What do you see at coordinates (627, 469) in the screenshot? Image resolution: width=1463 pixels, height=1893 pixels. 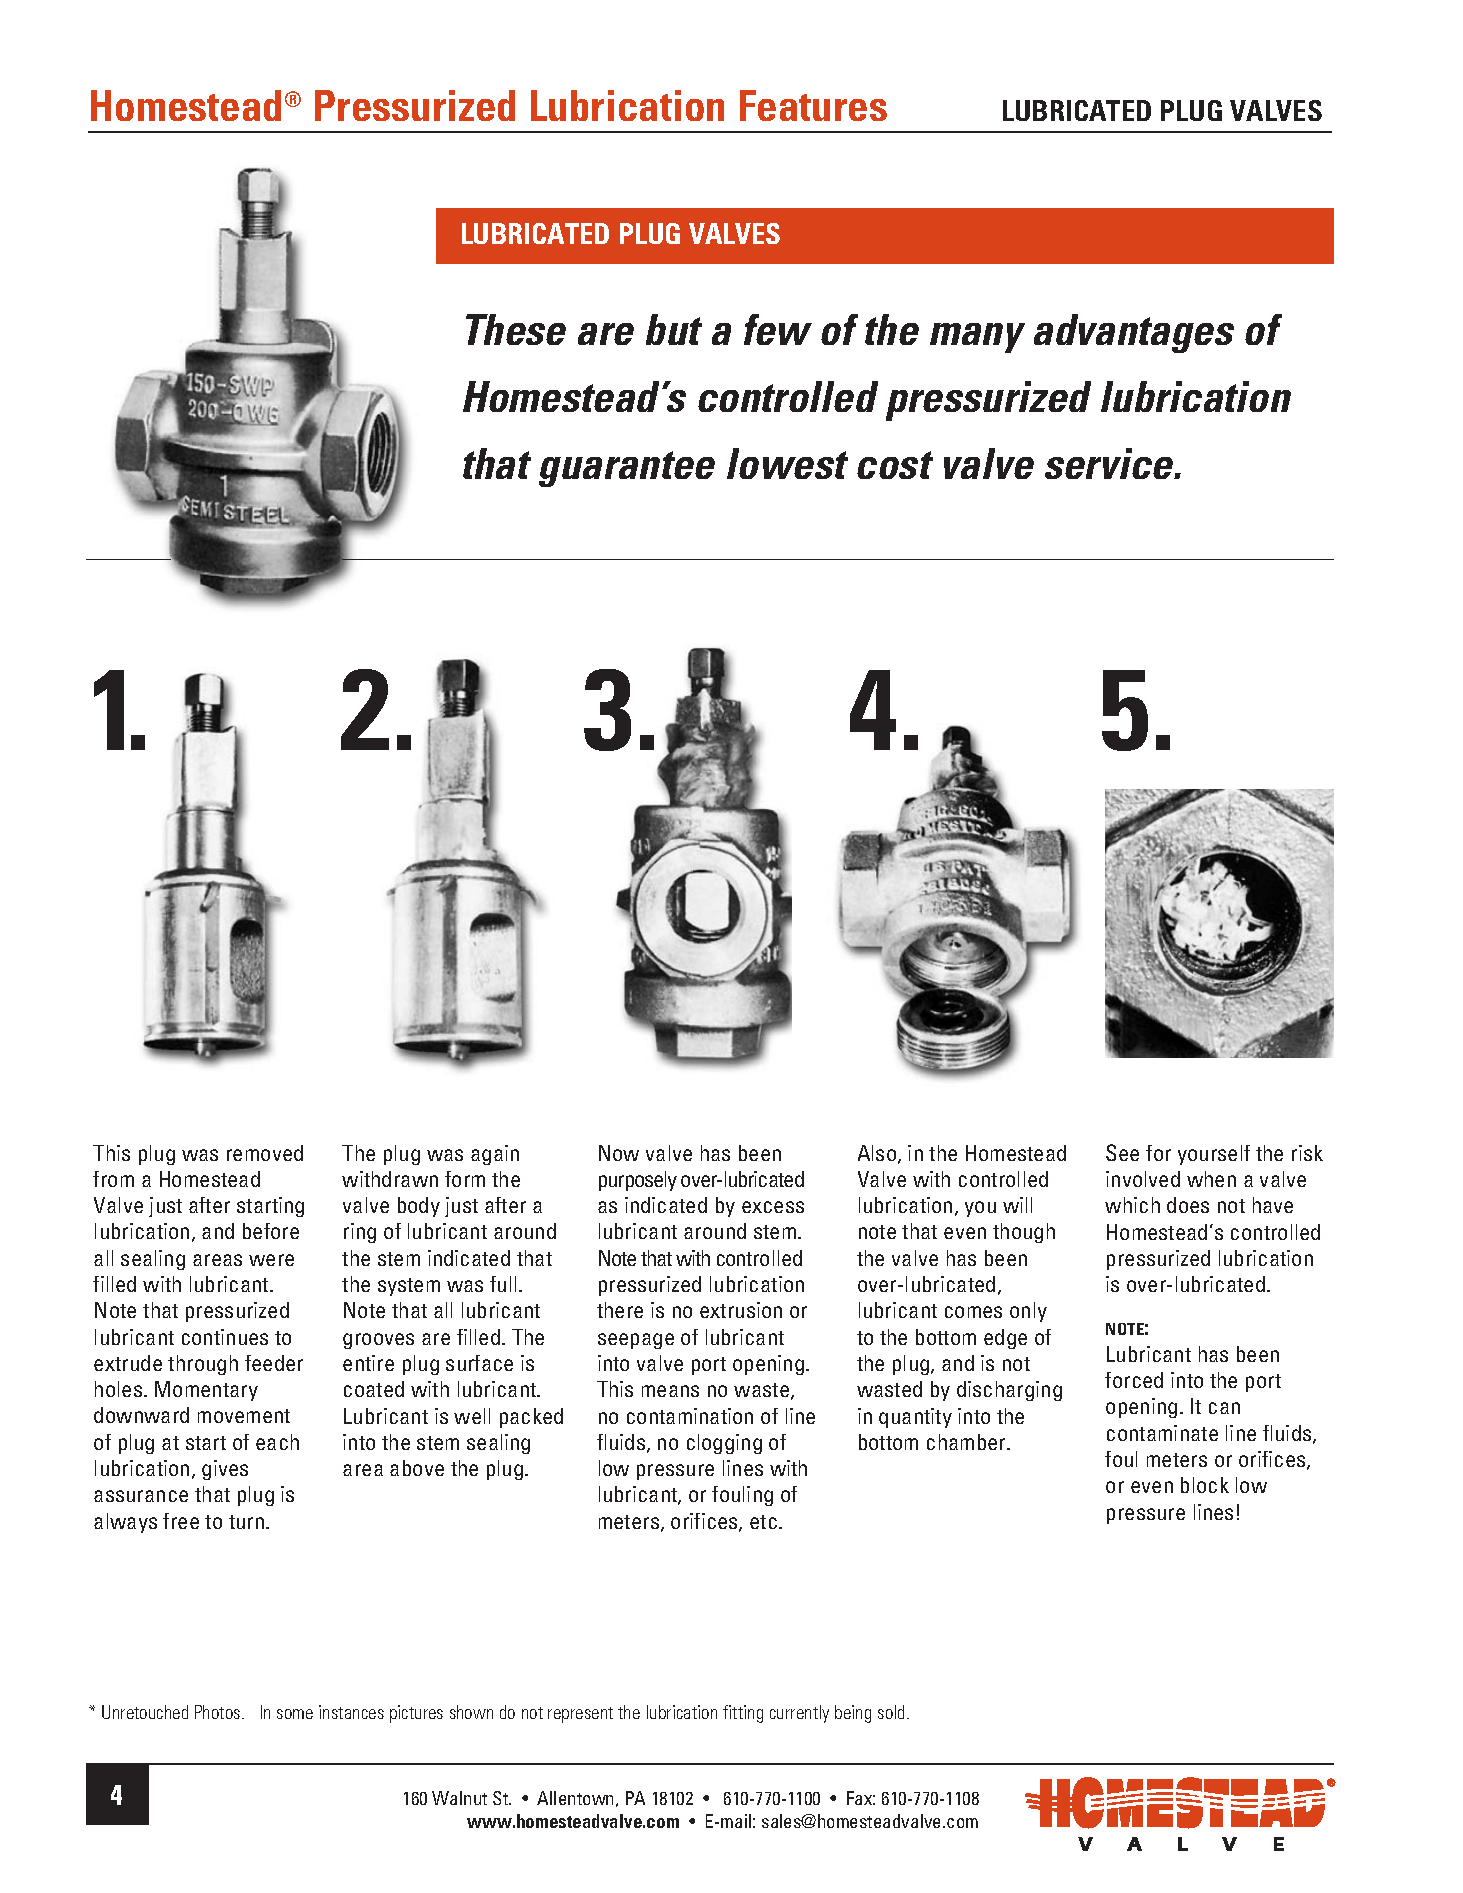 I see `guarantee` at bounding box center [627, 469].
